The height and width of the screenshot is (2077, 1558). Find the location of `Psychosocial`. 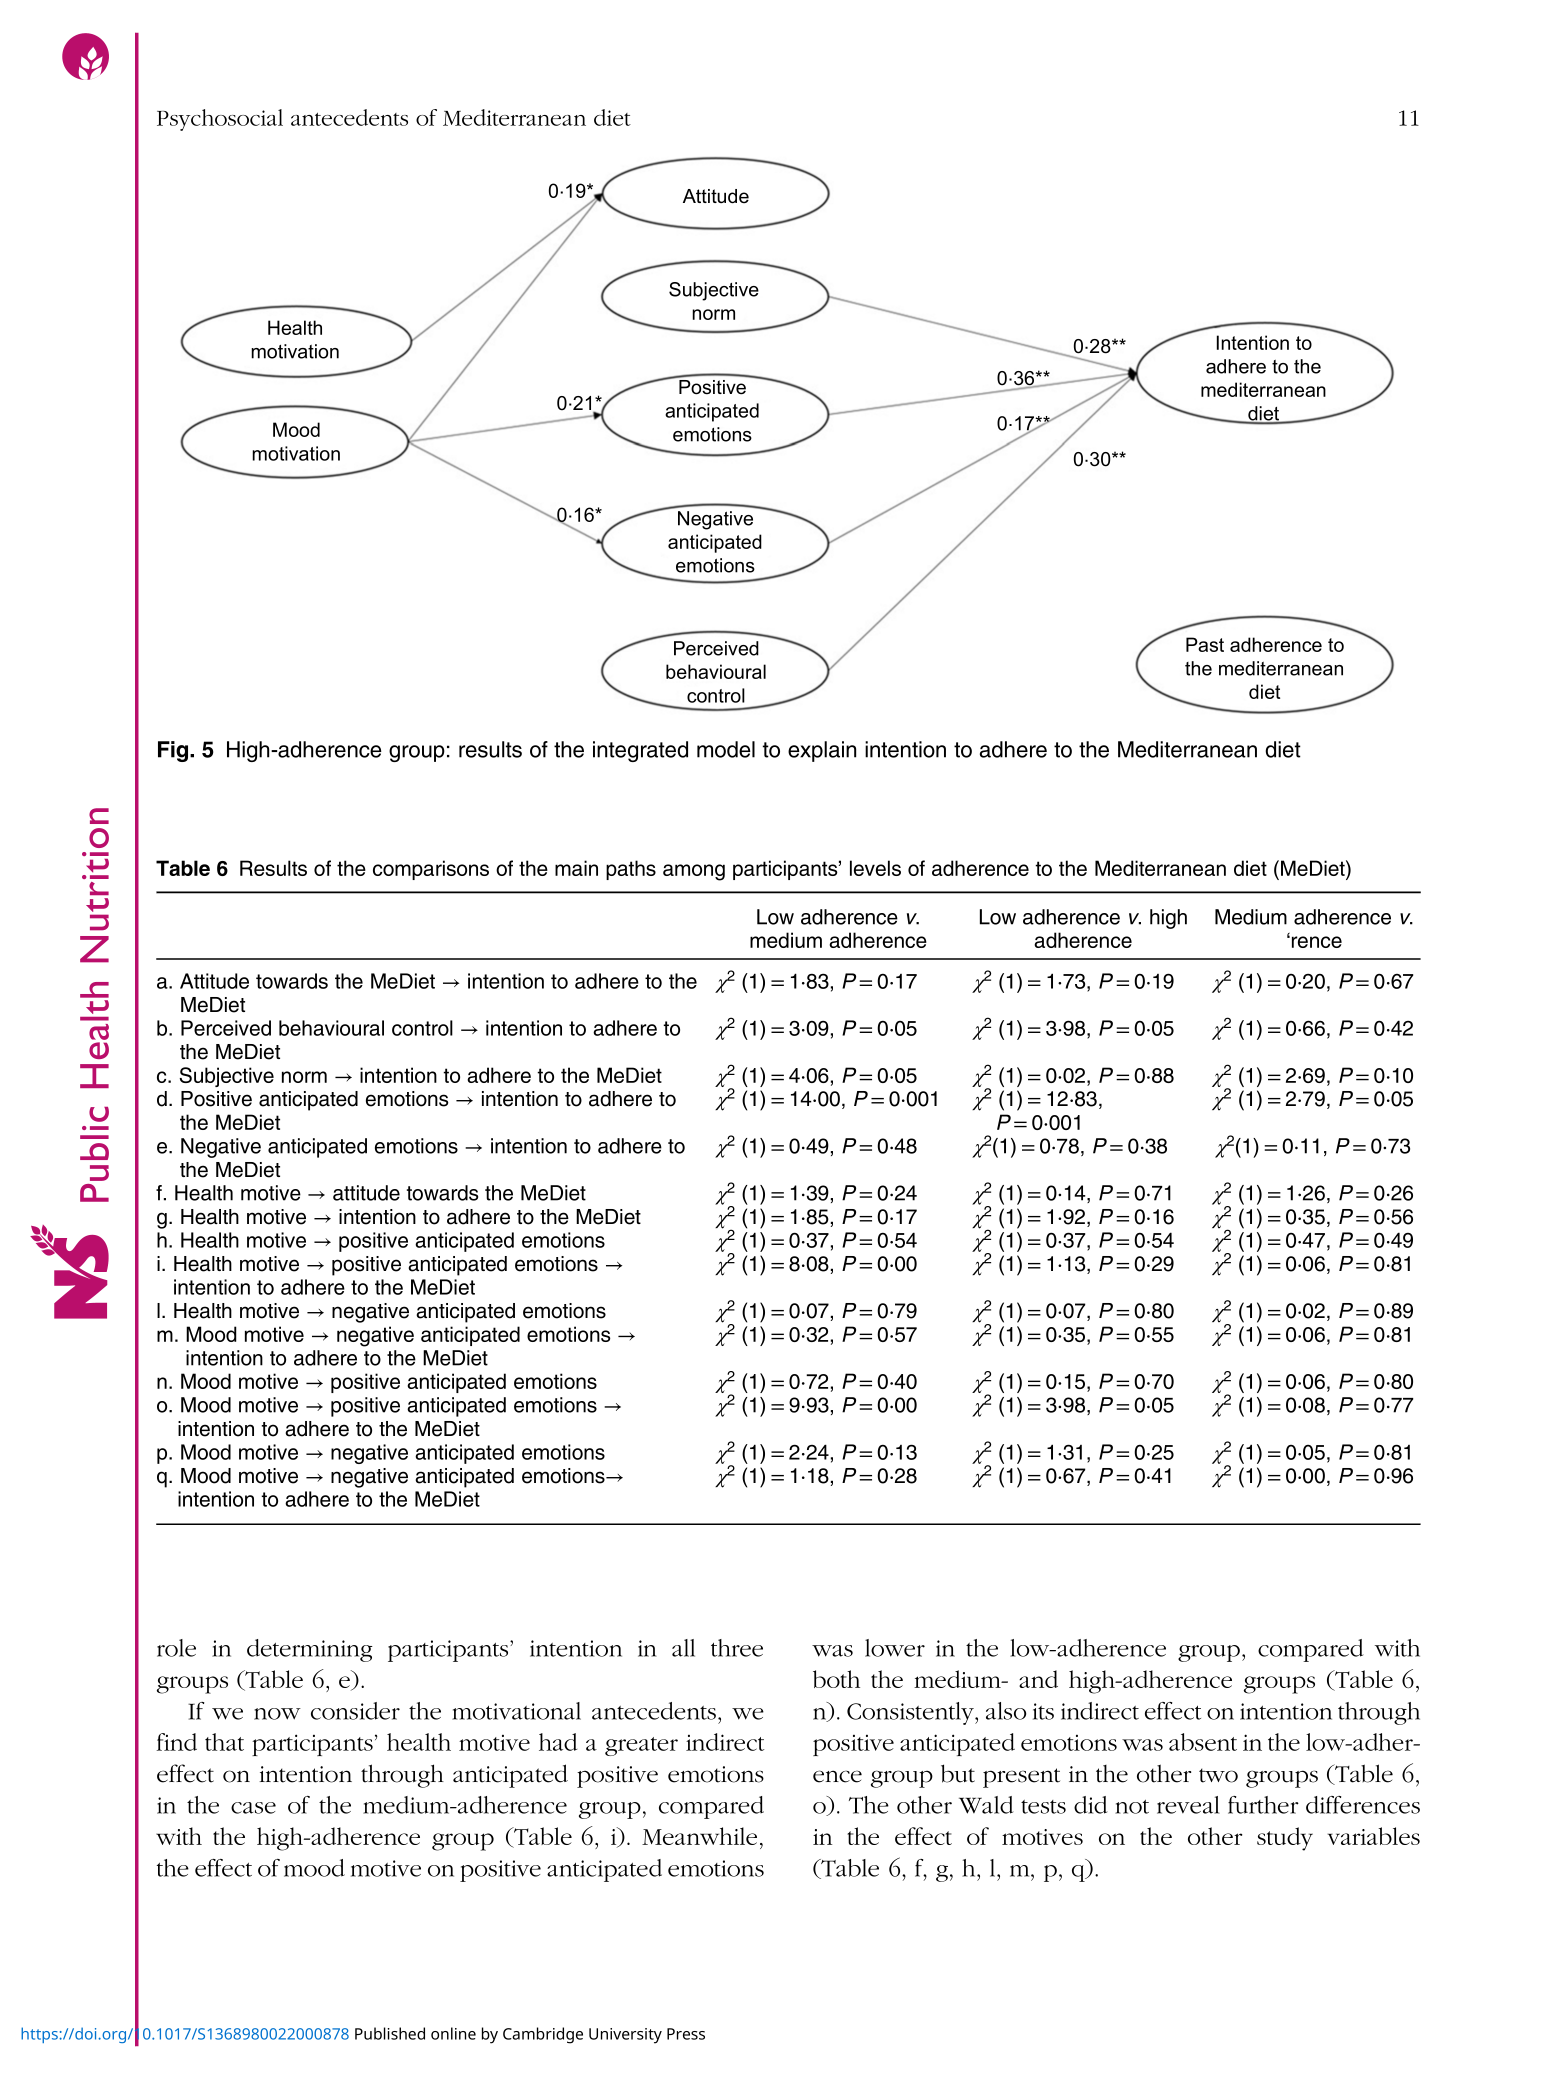

Psychosocial is located at coordinates (220, 120).
